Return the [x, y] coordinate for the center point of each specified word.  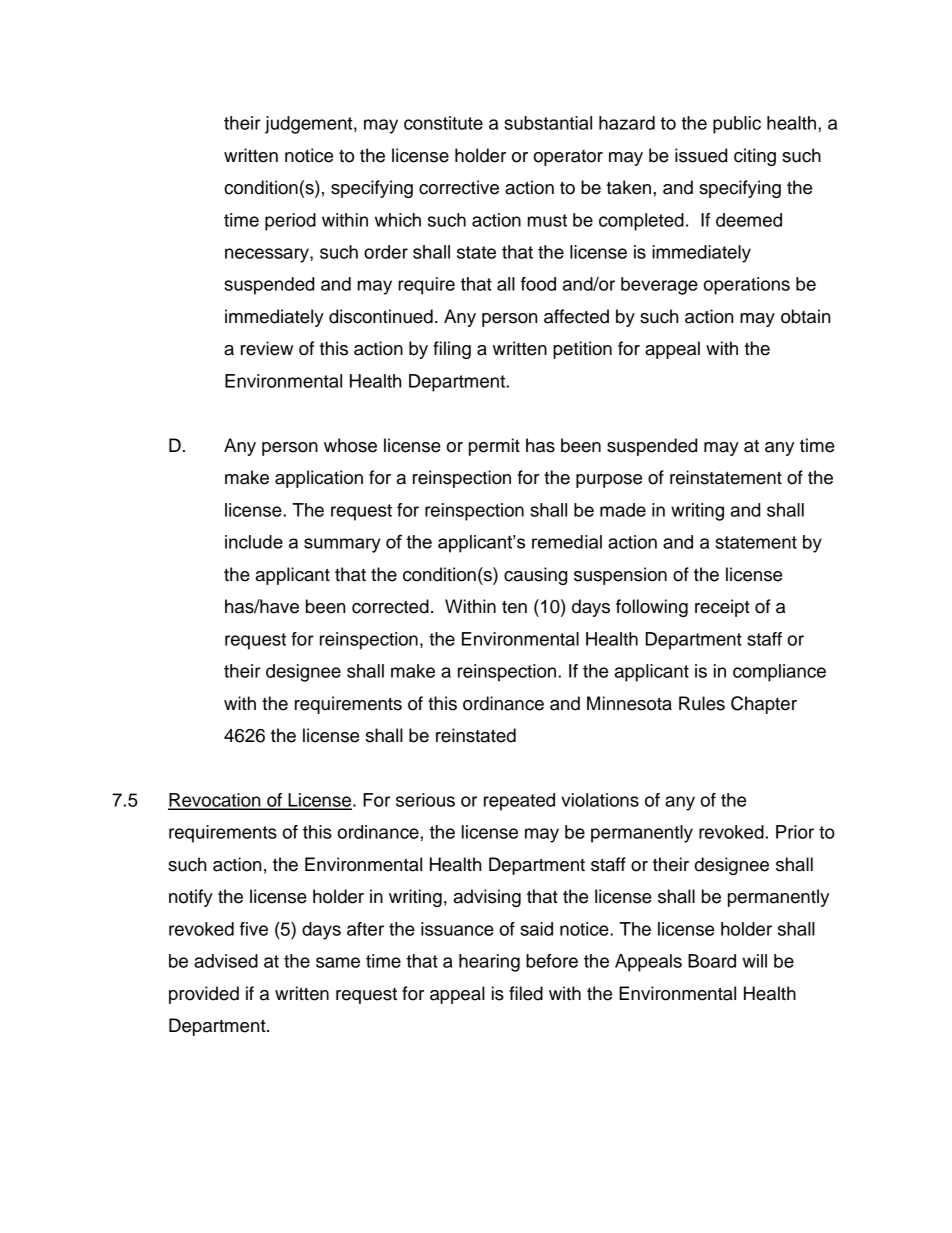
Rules [702, 703]
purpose [609, 481]
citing [755, 157]
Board [712, 961]
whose [350, 445]
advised [226, 961]
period [290, 222]
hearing [489, 963]
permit [494, 447]
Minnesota [629, 703]
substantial [548, 123]
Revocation [215, 801]
